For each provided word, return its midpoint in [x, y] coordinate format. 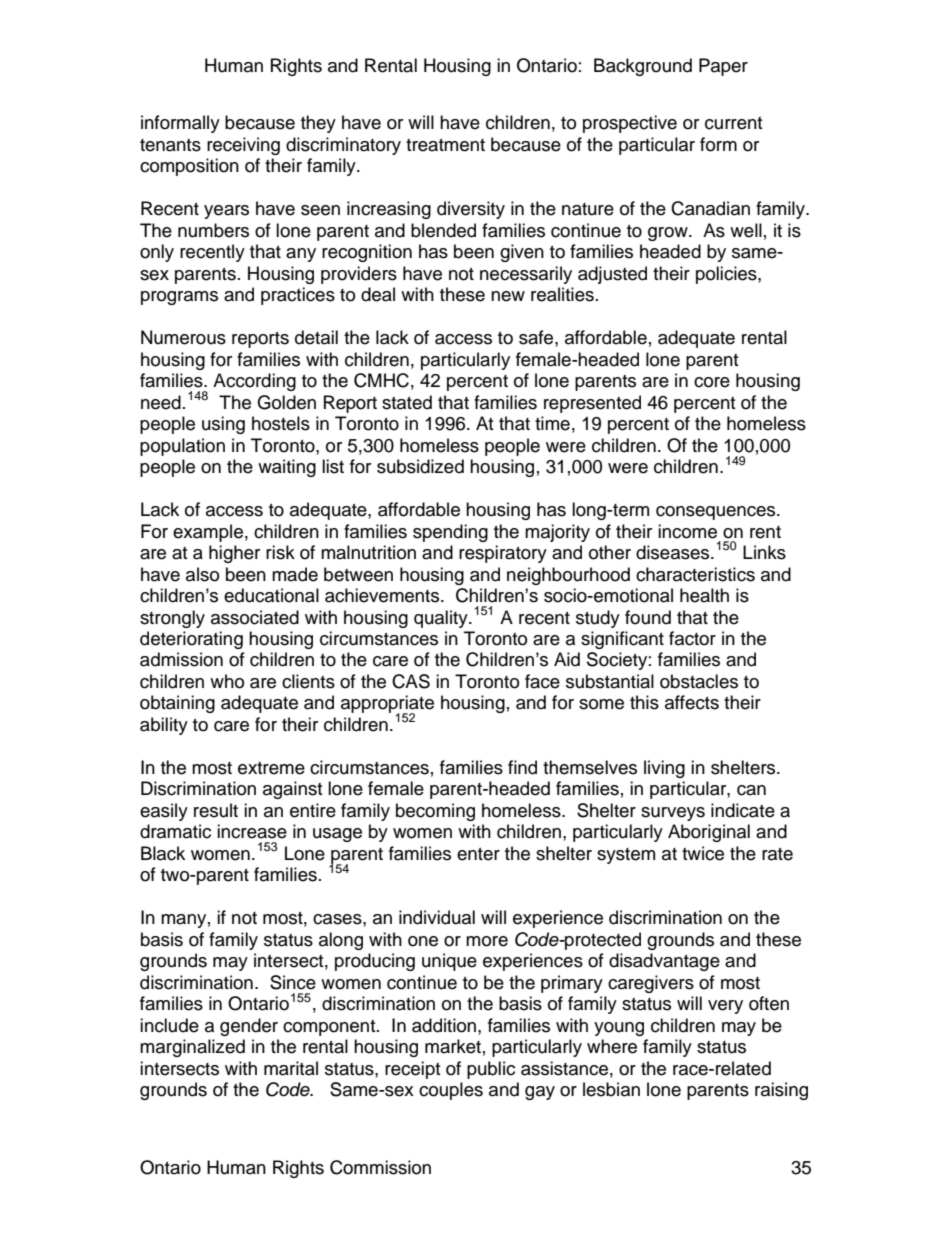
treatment [445, 145]
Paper [723, 67]
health [704, 595]
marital [291, 1068]
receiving [243, 146]
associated [255, 617]
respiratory [503, 554]
